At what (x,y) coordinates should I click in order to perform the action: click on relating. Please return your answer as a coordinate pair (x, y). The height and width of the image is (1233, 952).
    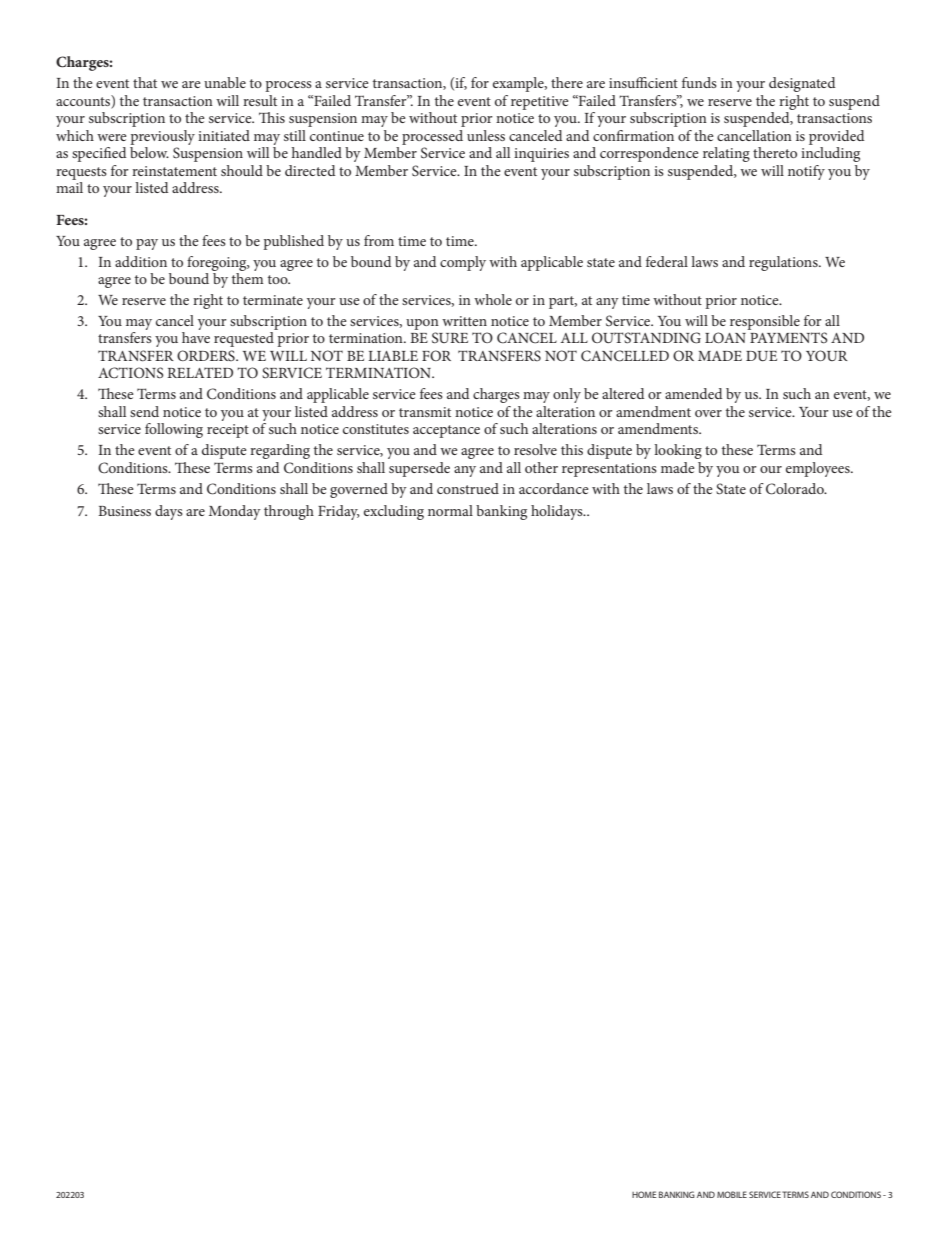
    Looking at the image, I should click on (726, 154).
